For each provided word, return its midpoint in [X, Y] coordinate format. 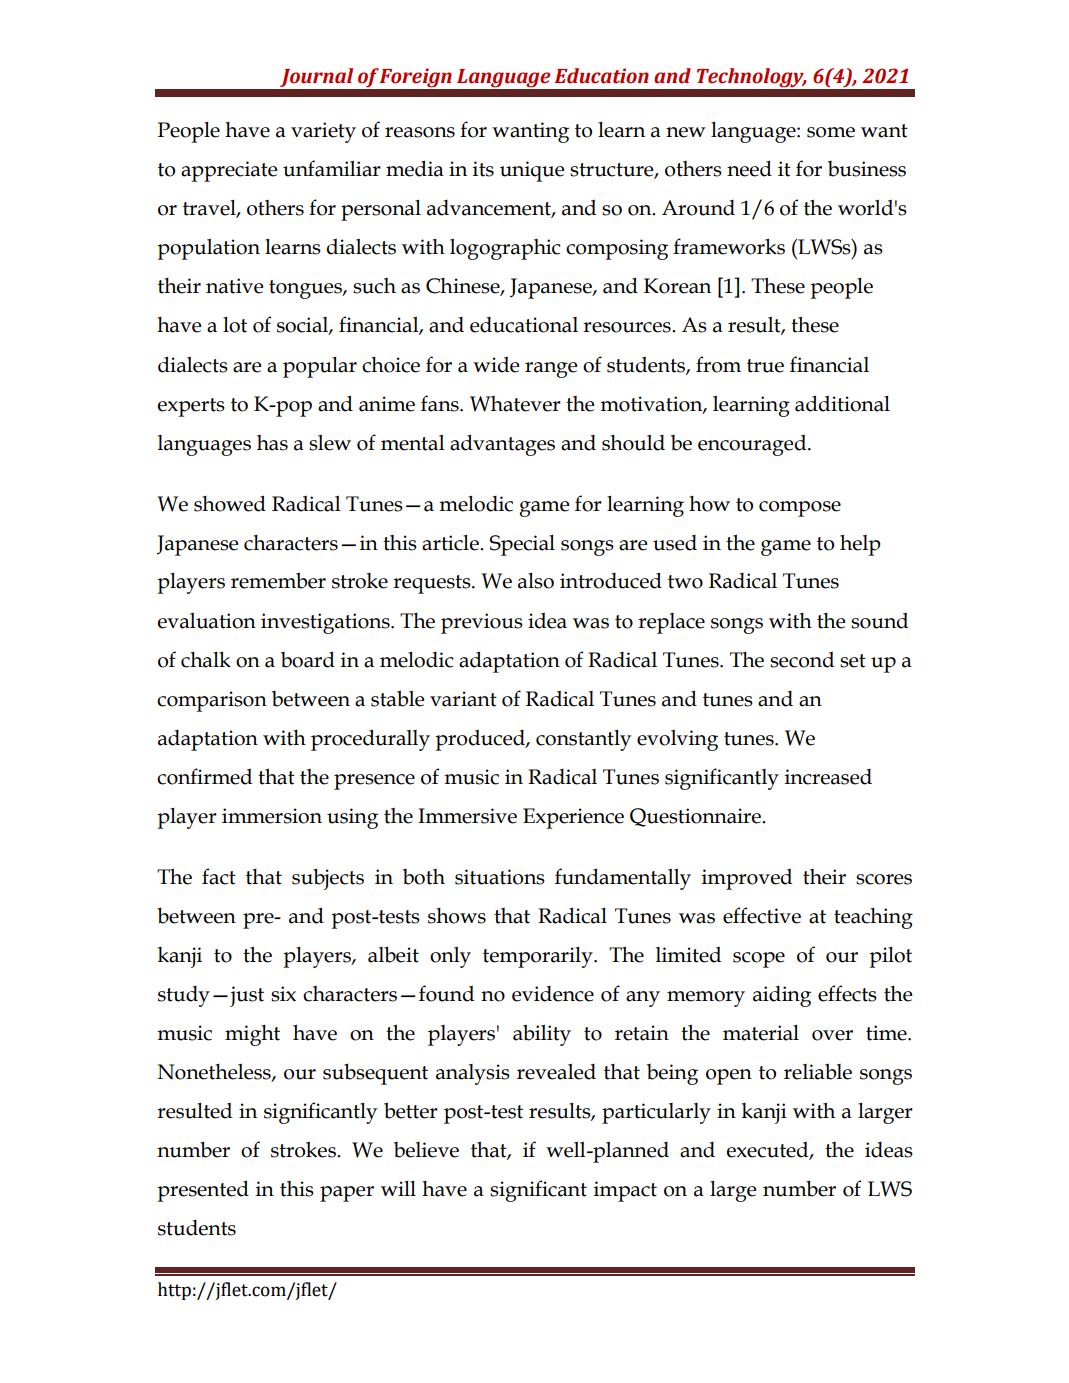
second [802, 659]
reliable [818, 1071]
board [308, 659]
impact [625, 1191]
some [831, 132]
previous [482, 623]
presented [203, 1191]
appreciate [229, 171]
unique [532, 171]
